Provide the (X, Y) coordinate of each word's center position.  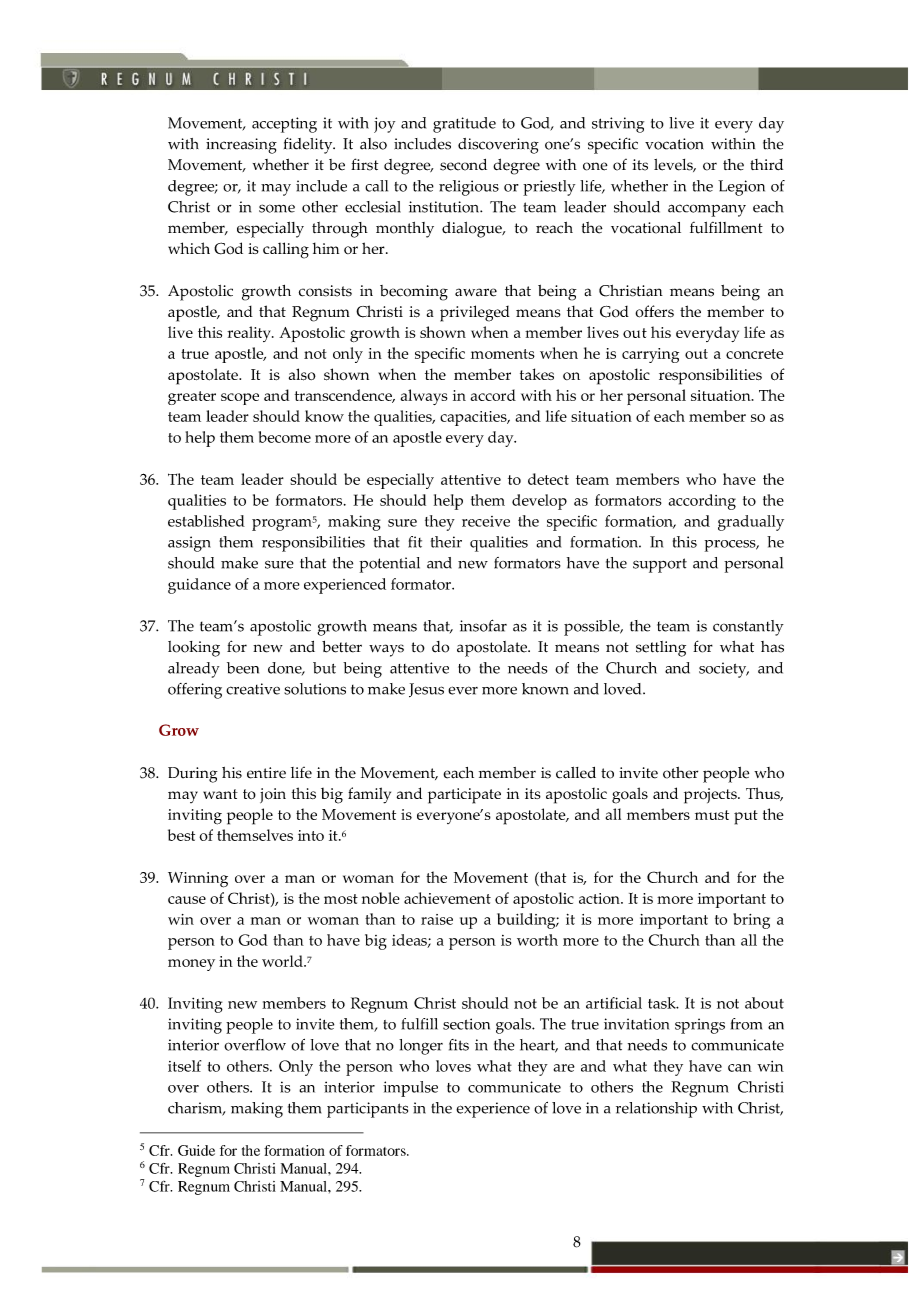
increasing (241, 146)
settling (661, 649)
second (463, 165)
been (243, 668)
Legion (741, 188)
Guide (196, 1150)
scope (240, 399)
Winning (198, 880)
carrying (650, 355)
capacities (474, 418)
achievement (447, 898)
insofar (483, 625)
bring (751, 921)
